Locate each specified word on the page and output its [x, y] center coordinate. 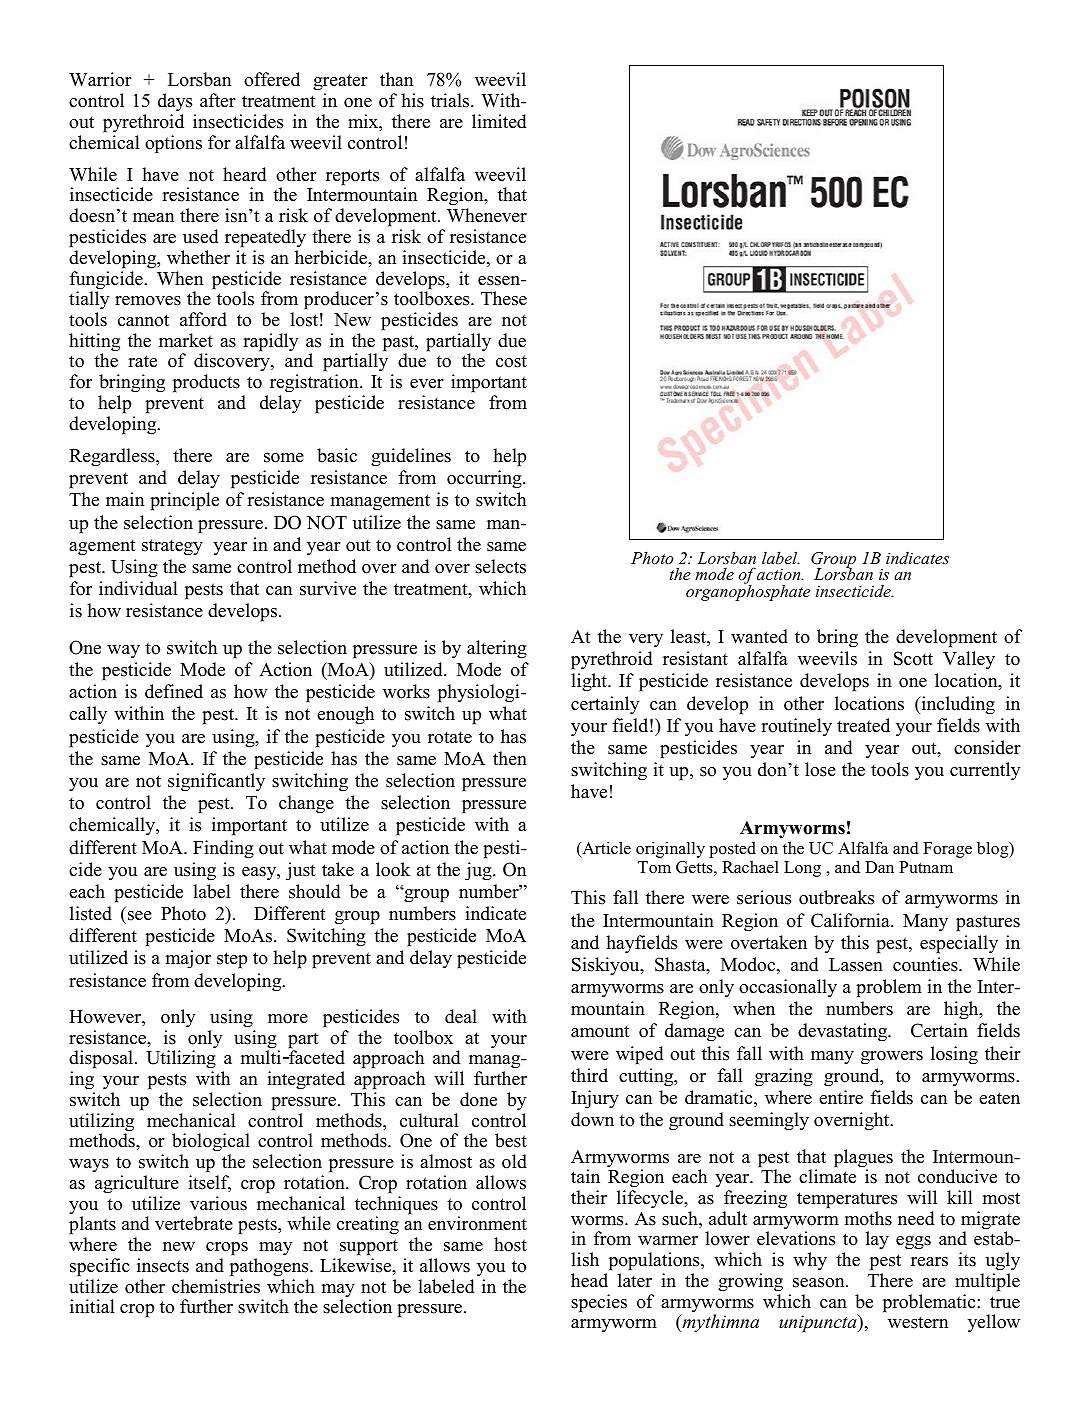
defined [174, 691]
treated [863, 725]
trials [451, 100]
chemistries [216, 1286]
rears [929, 1262]
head [589, 1280]
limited [499, 121]
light [590, 682]
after [218, 100]
